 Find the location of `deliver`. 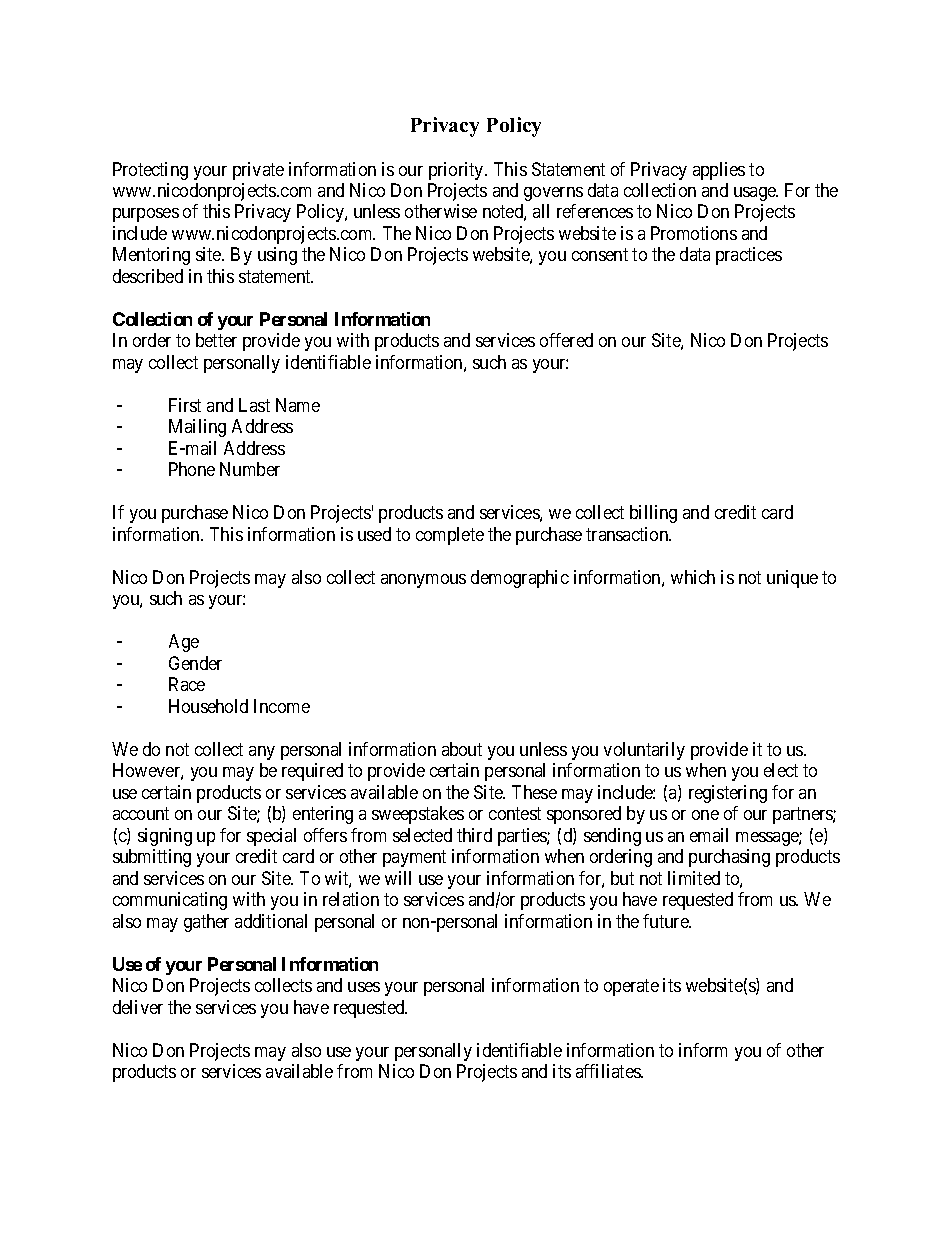

deliver is located at coordinates (138, 1007).
